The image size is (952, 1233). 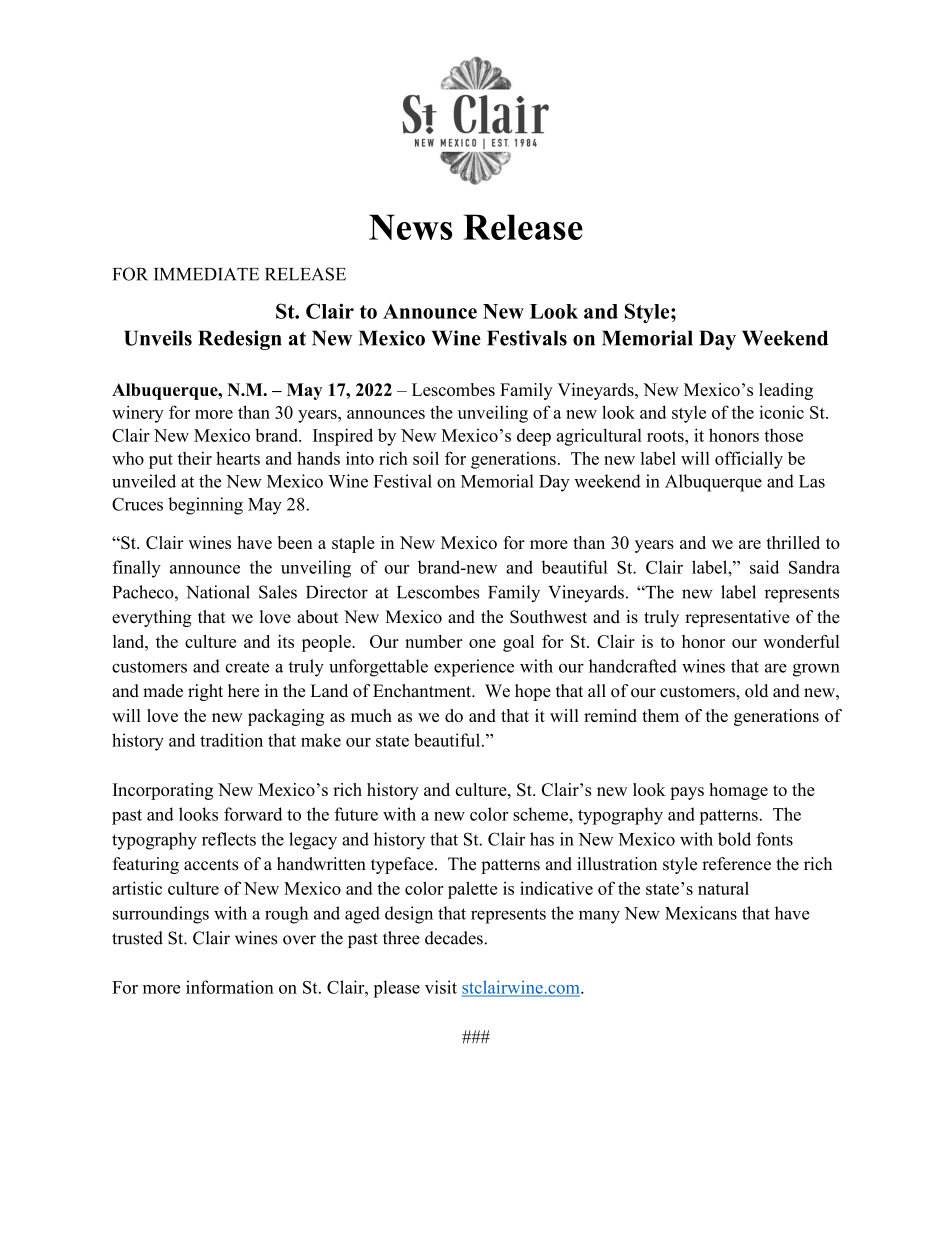 I want to click on grown, so click(x=816, y=670).
